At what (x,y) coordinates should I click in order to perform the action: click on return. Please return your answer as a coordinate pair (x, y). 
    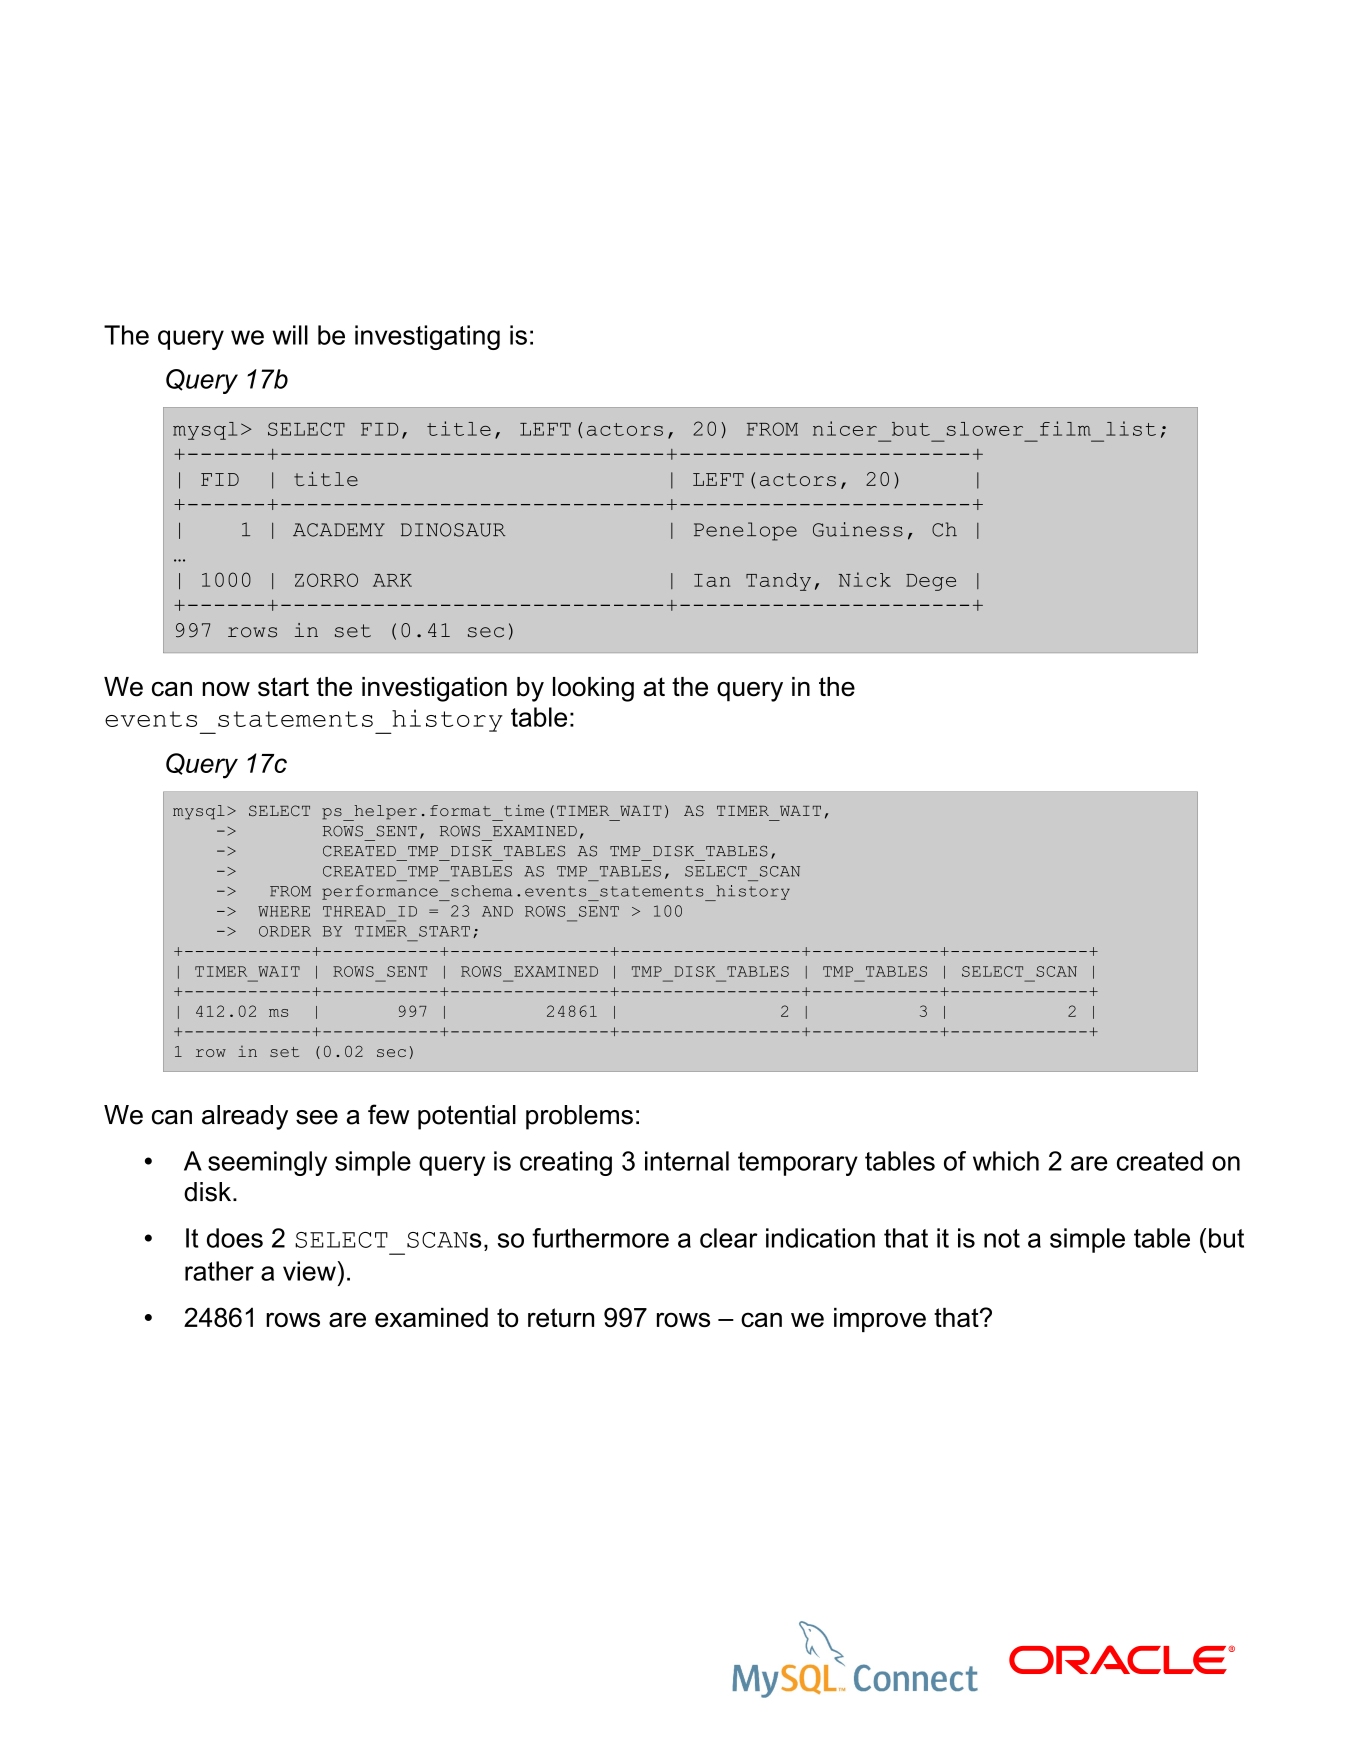
    Looking at the image, I should click on (561, 1317).
